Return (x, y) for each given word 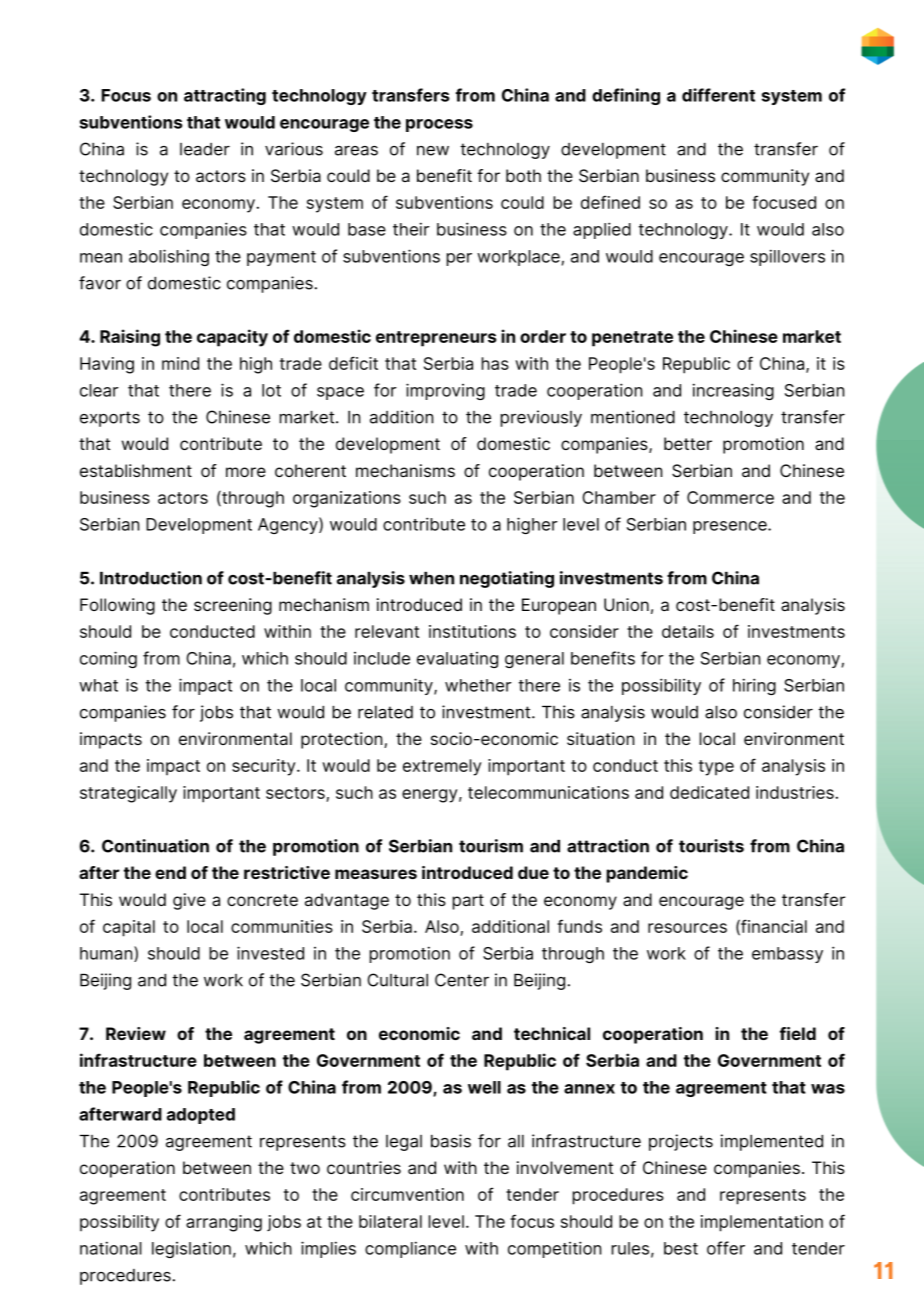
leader (205, 149)
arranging (224, 1223)
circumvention (407, 1194)
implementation (762, 1223)
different (718, 95)
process (439, 125)
